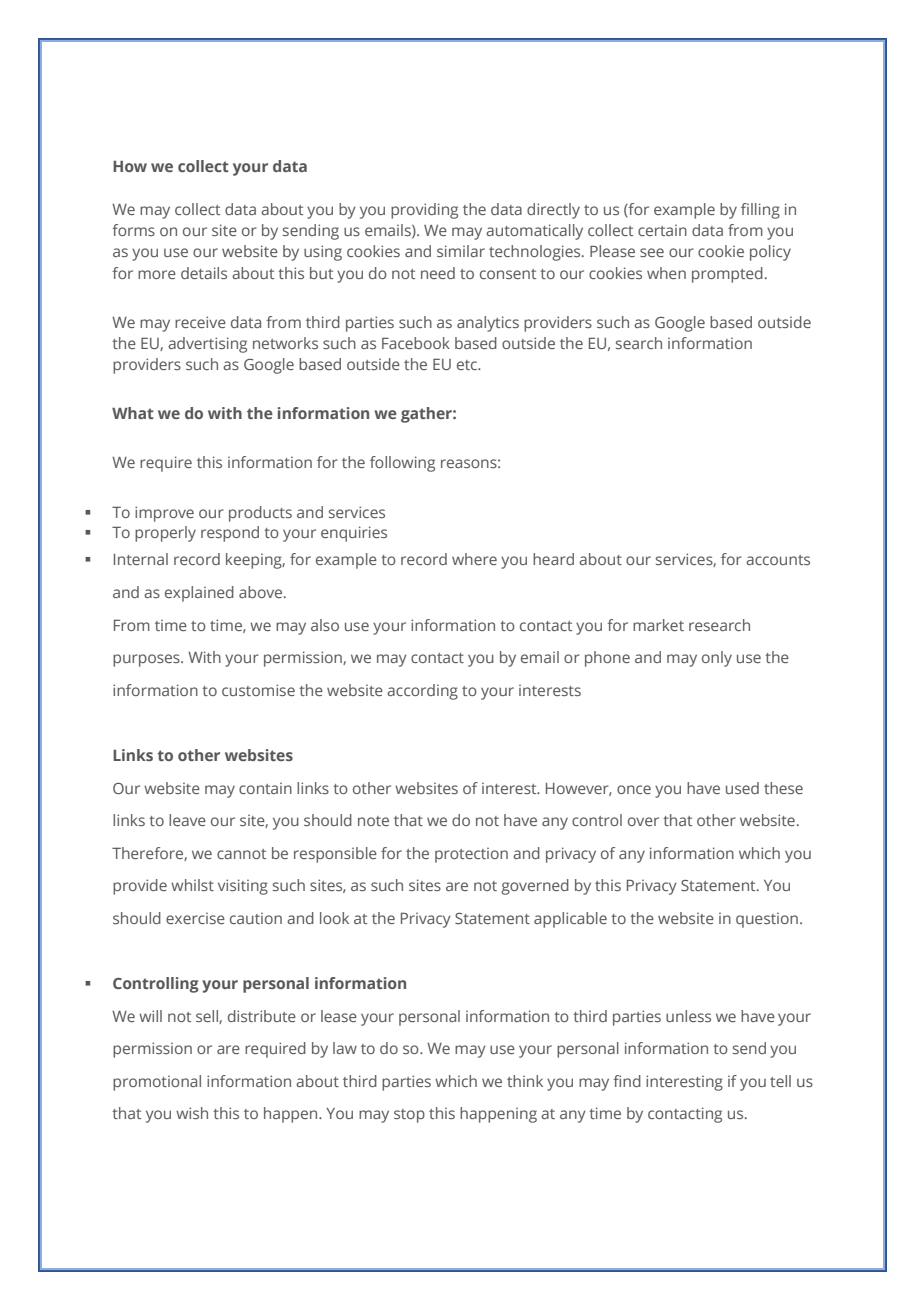 The width and height of the screenshot is (924, 1308). Describe the element at coordinates (204, 273) in the screenshot. I see `details` at that location.
